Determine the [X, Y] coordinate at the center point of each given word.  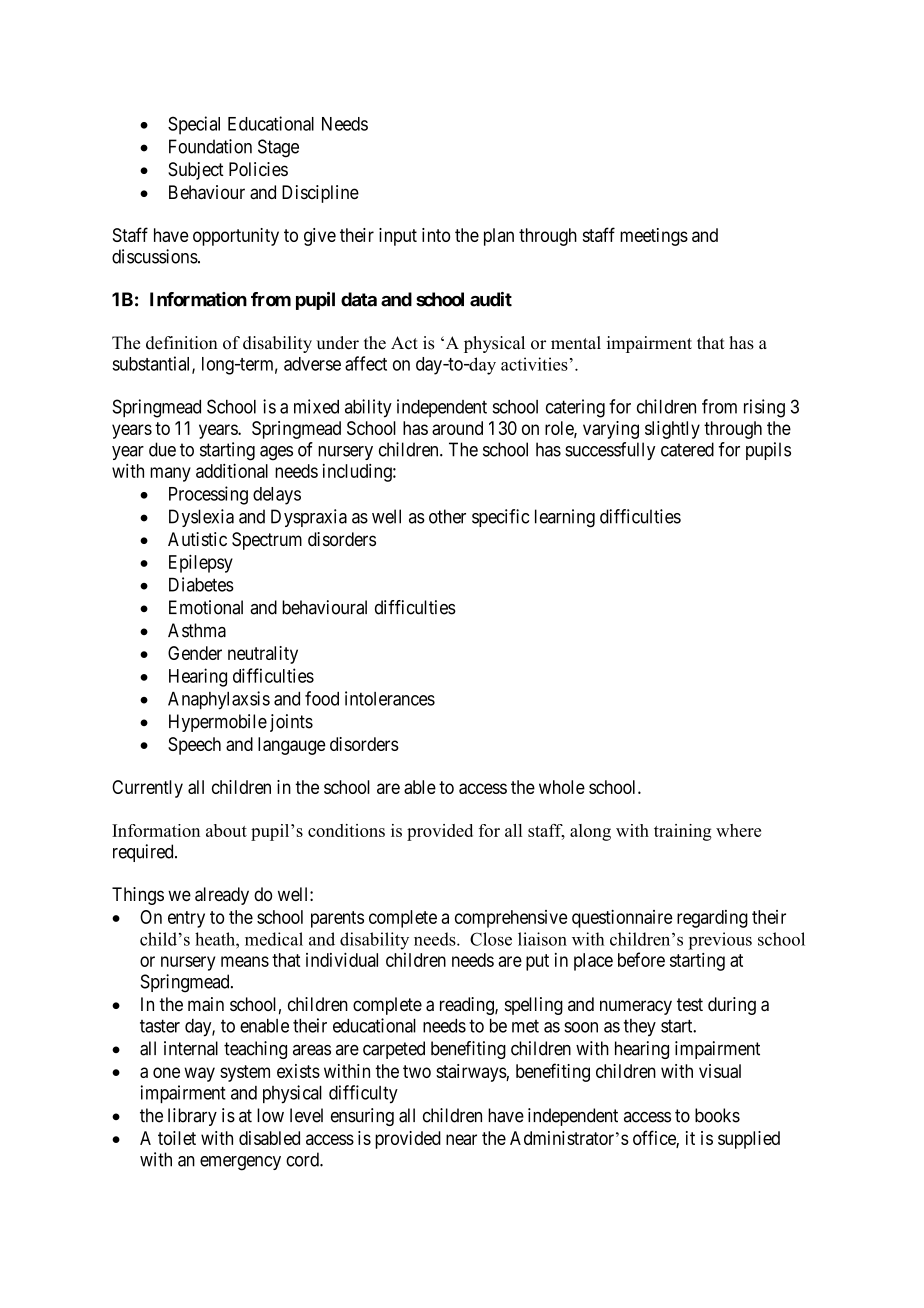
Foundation [210, 146]
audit [491, 299]
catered [687, 449]
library [192, 1117]
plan [499, 237]
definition [182, 343]
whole [562, 787]
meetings [654, 237]
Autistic [197, 539]
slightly [672, 430]
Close [491, 939]
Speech [194, 746]
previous [720, 941]
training [683, 832]
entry [186, 919]
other [447, 516]
